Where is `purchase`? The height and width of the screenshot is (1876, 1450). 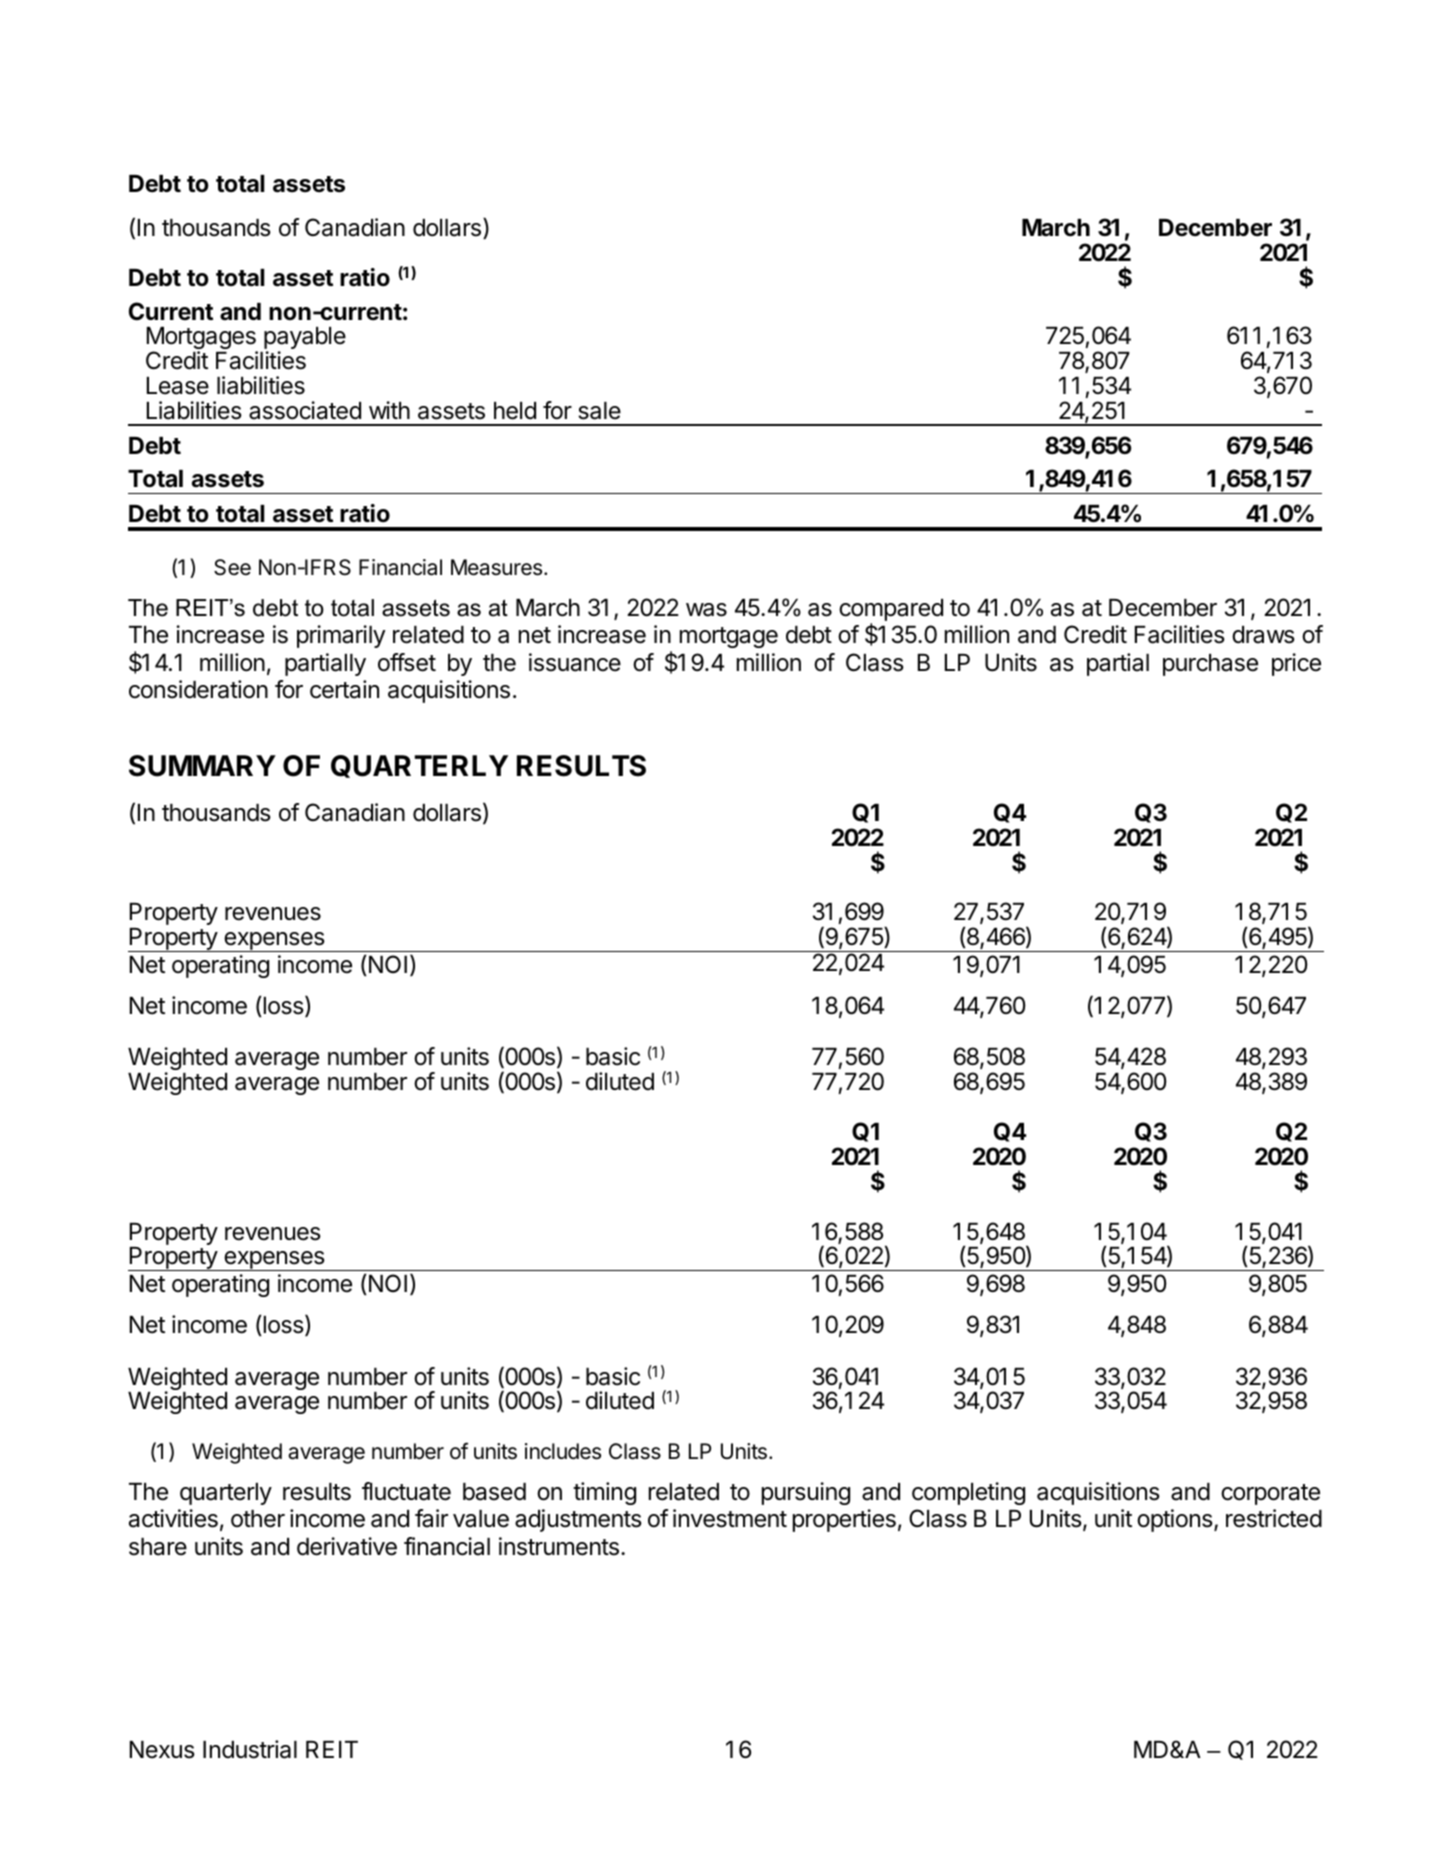
purchase is located at coordinates (1210, 665).
